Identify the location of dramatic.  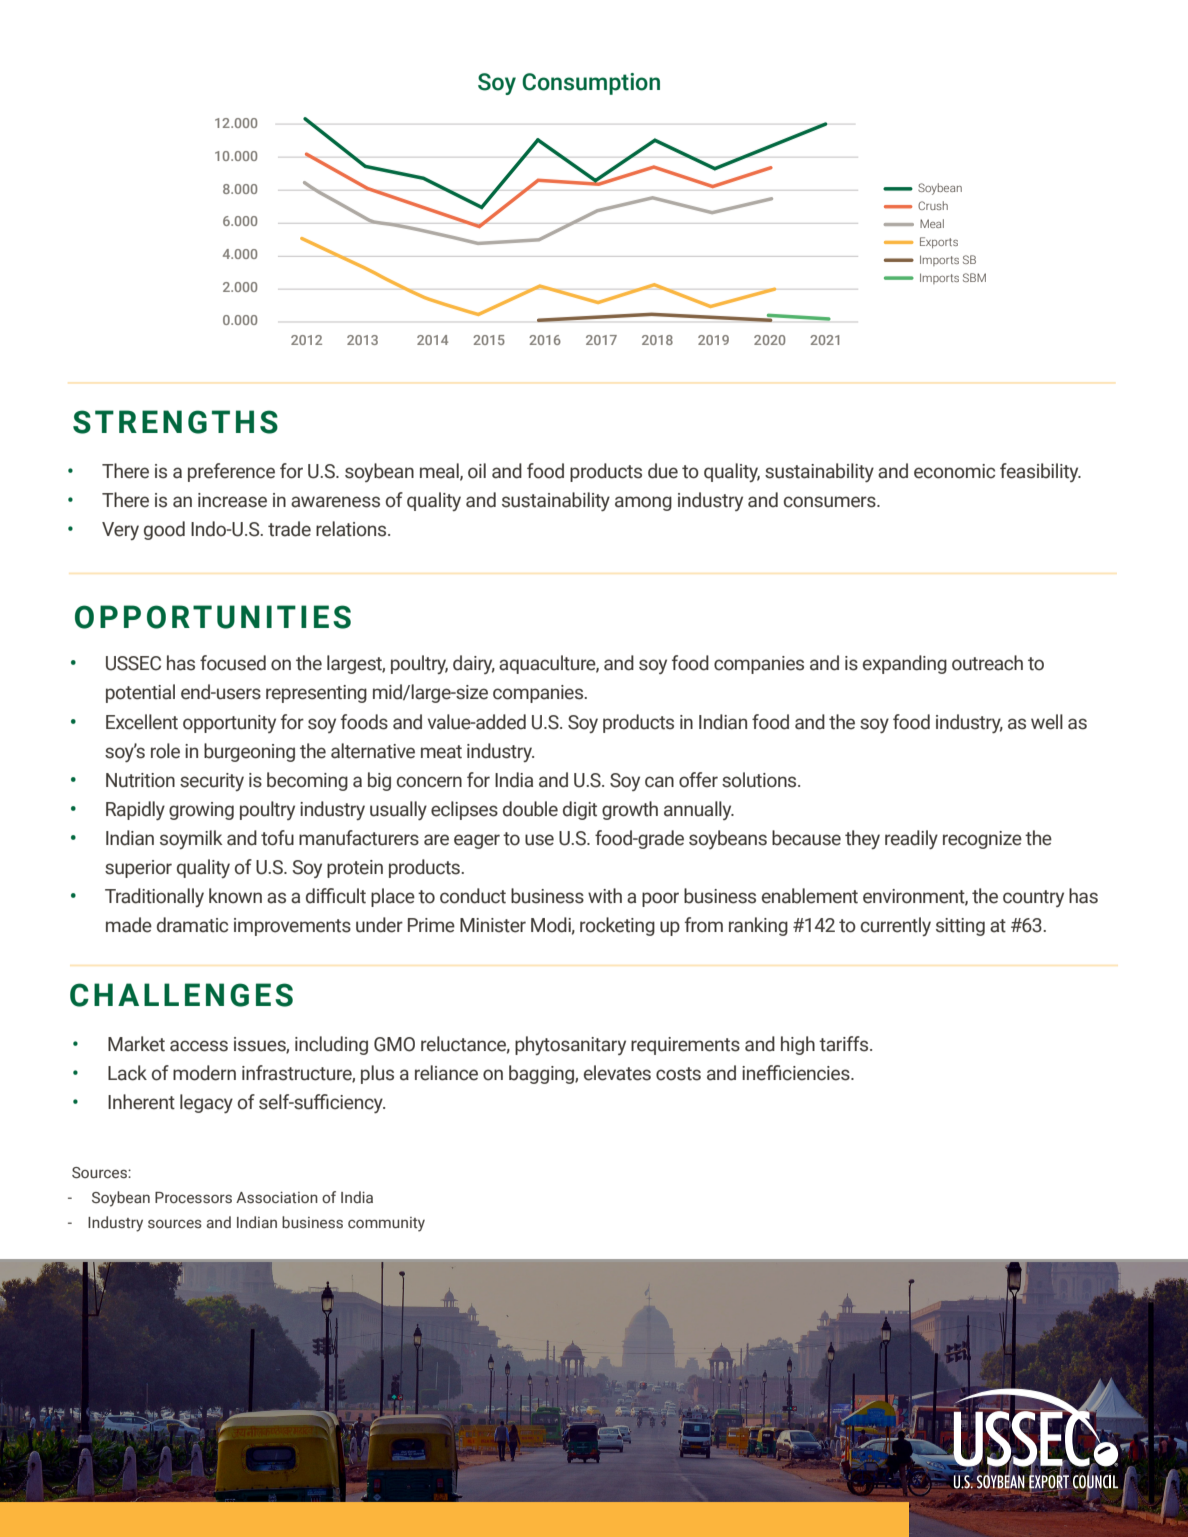
(192, 925).
